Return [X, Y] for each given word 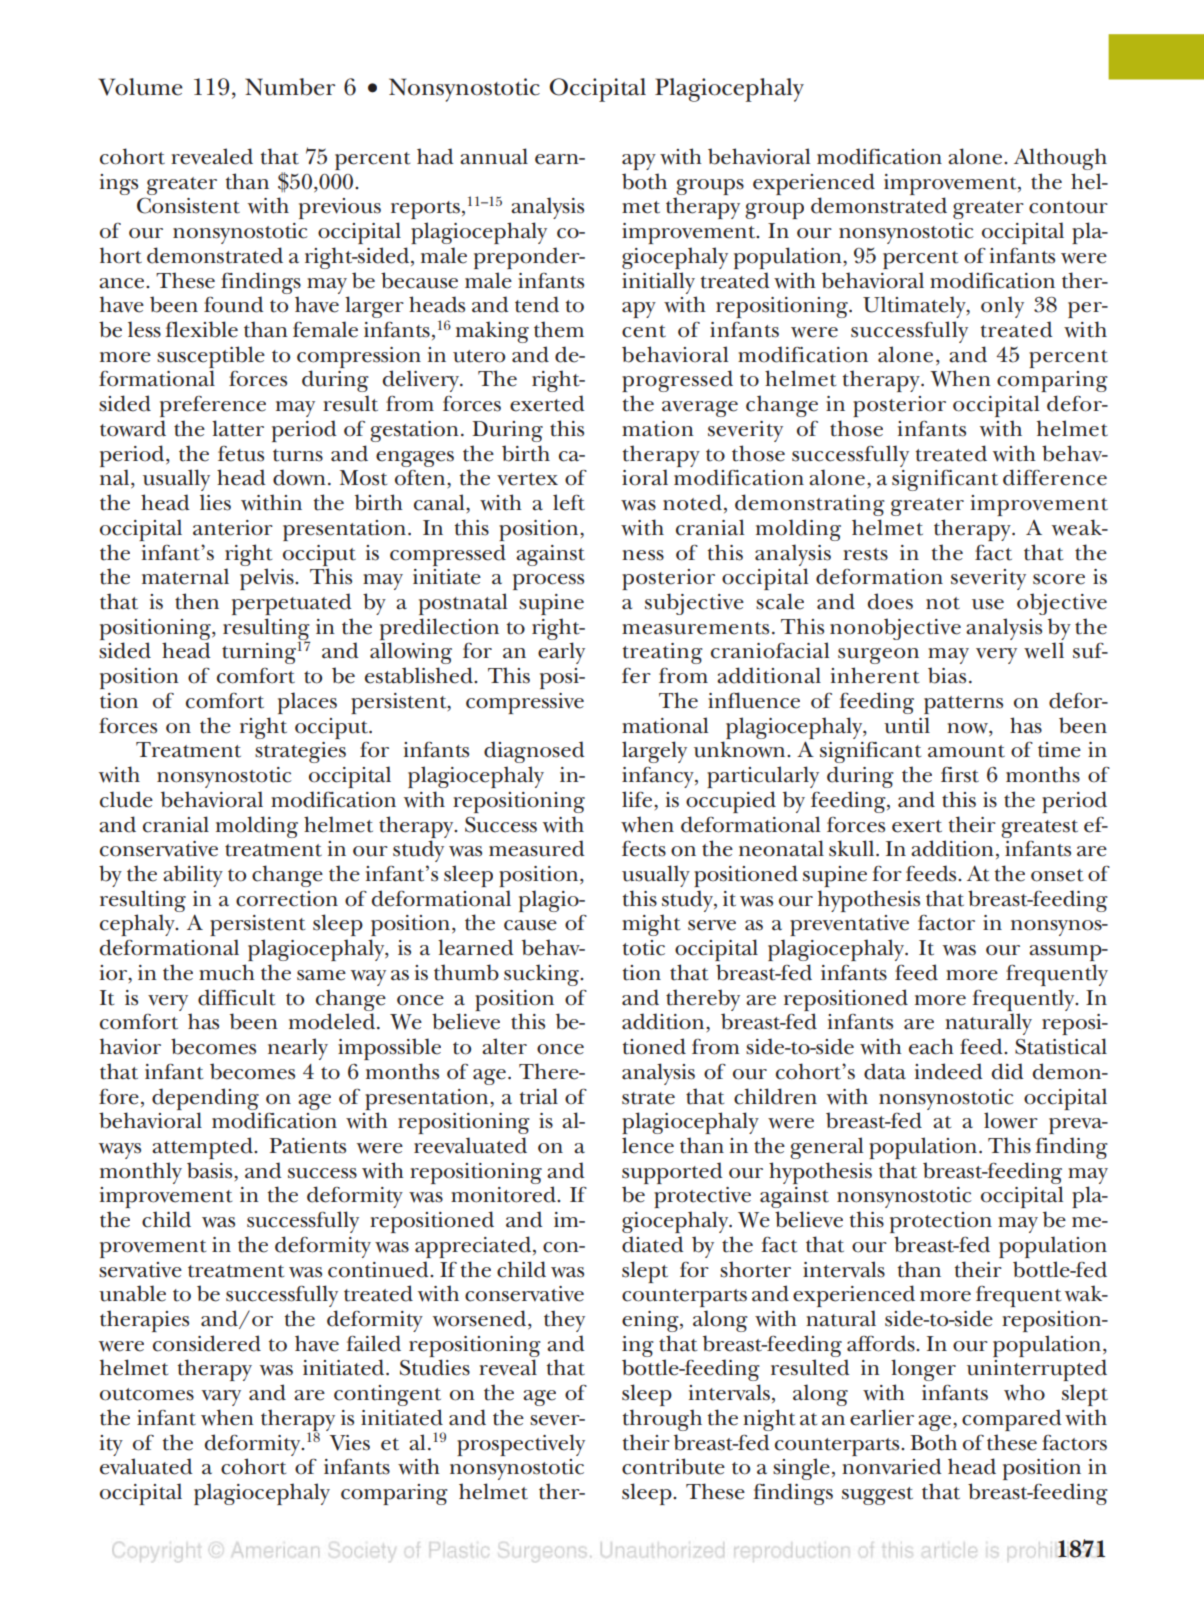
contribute [673, 1466]
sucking [542, 975]
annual [494, 156]
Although [1060, 159]
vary [221, 1398]
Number [290, 87]
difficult [236, 997]
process [548, 582]
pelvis [268, 579]
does [890, 601]
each [931, 1046]
